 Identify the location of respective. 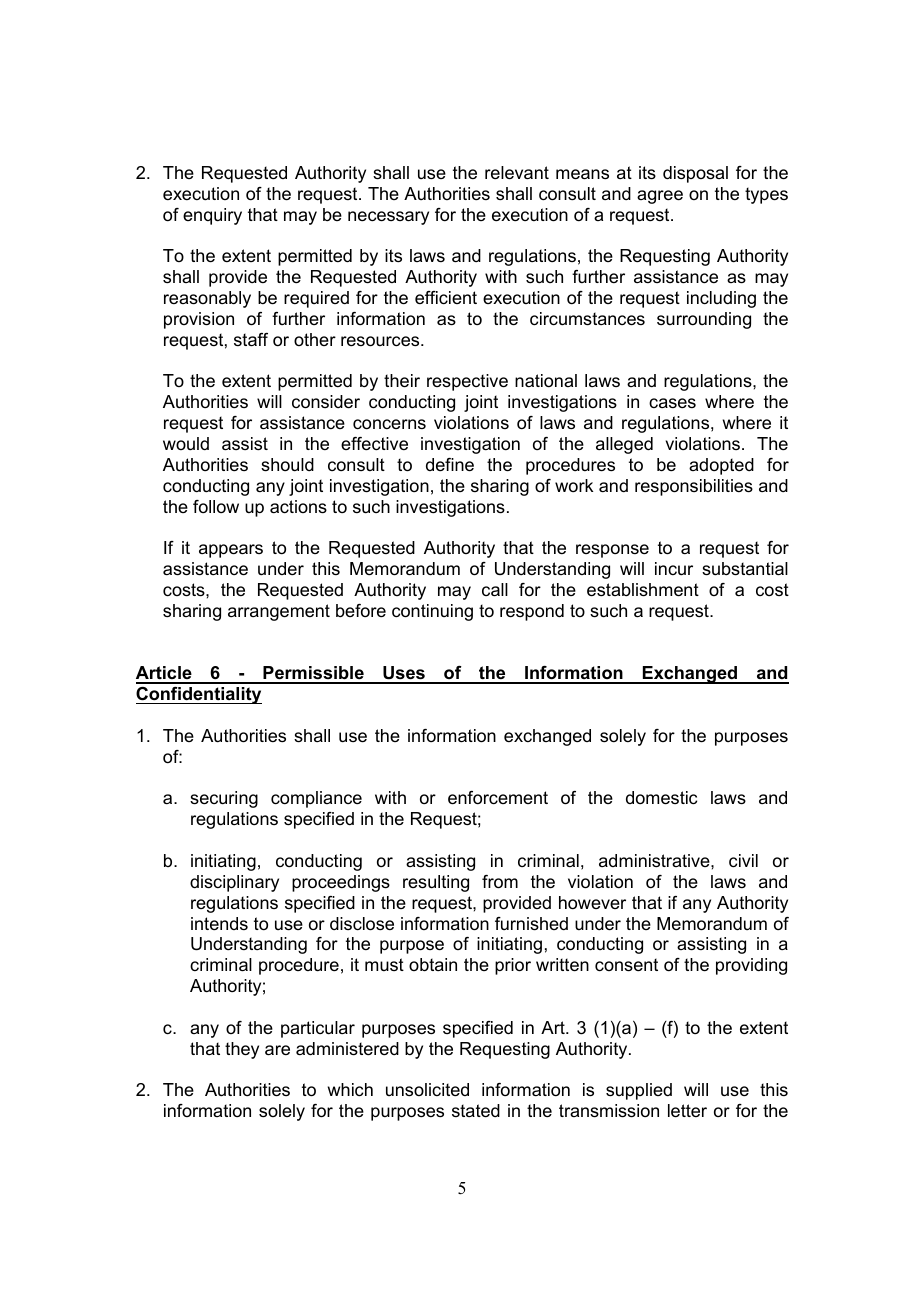
(467, 382).
